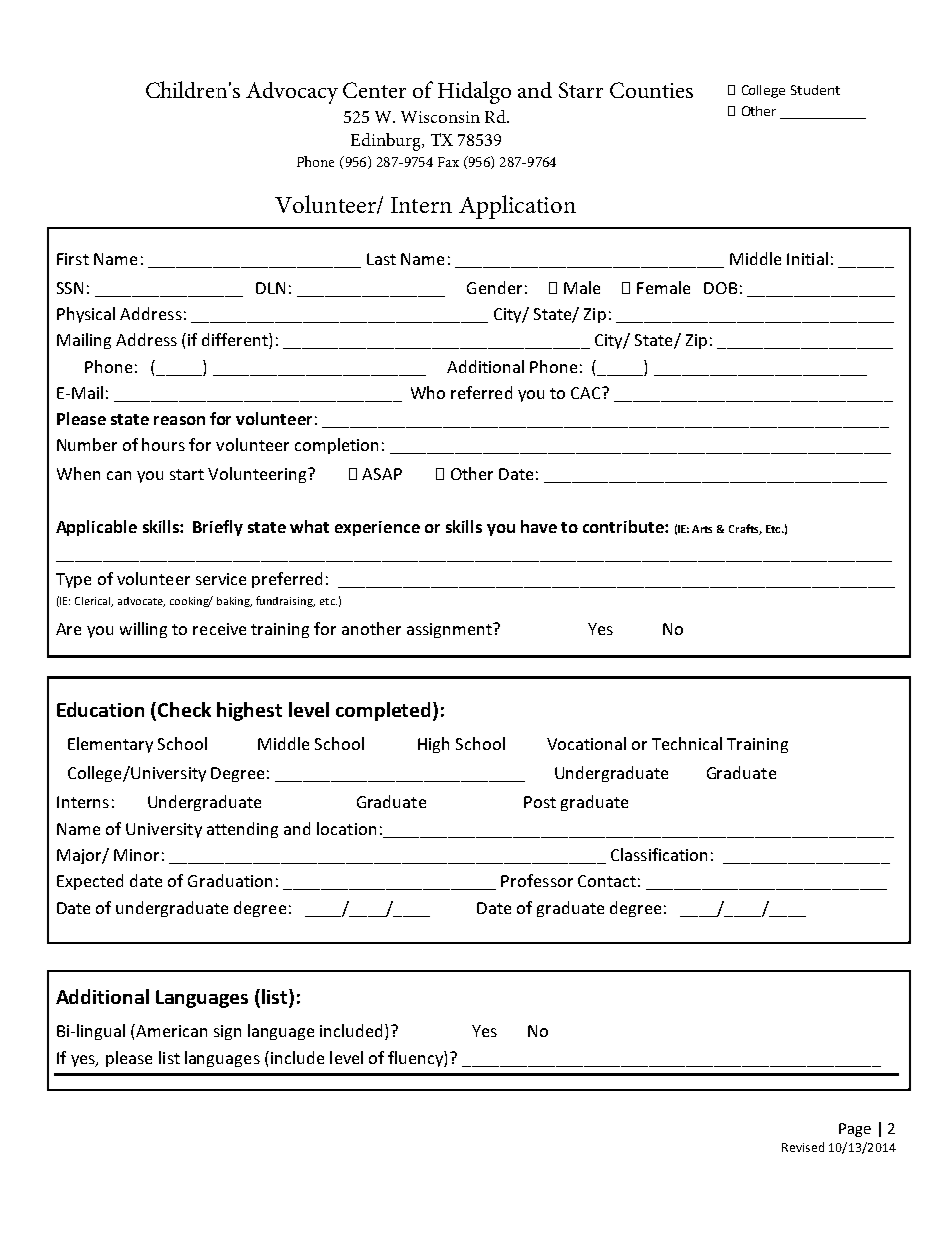 The width and height of the screenshot is (952, 1233). What do you see at coordinates (537, 880) in the screenshot?
I see `Professor` at bounding box center [537, 880].
